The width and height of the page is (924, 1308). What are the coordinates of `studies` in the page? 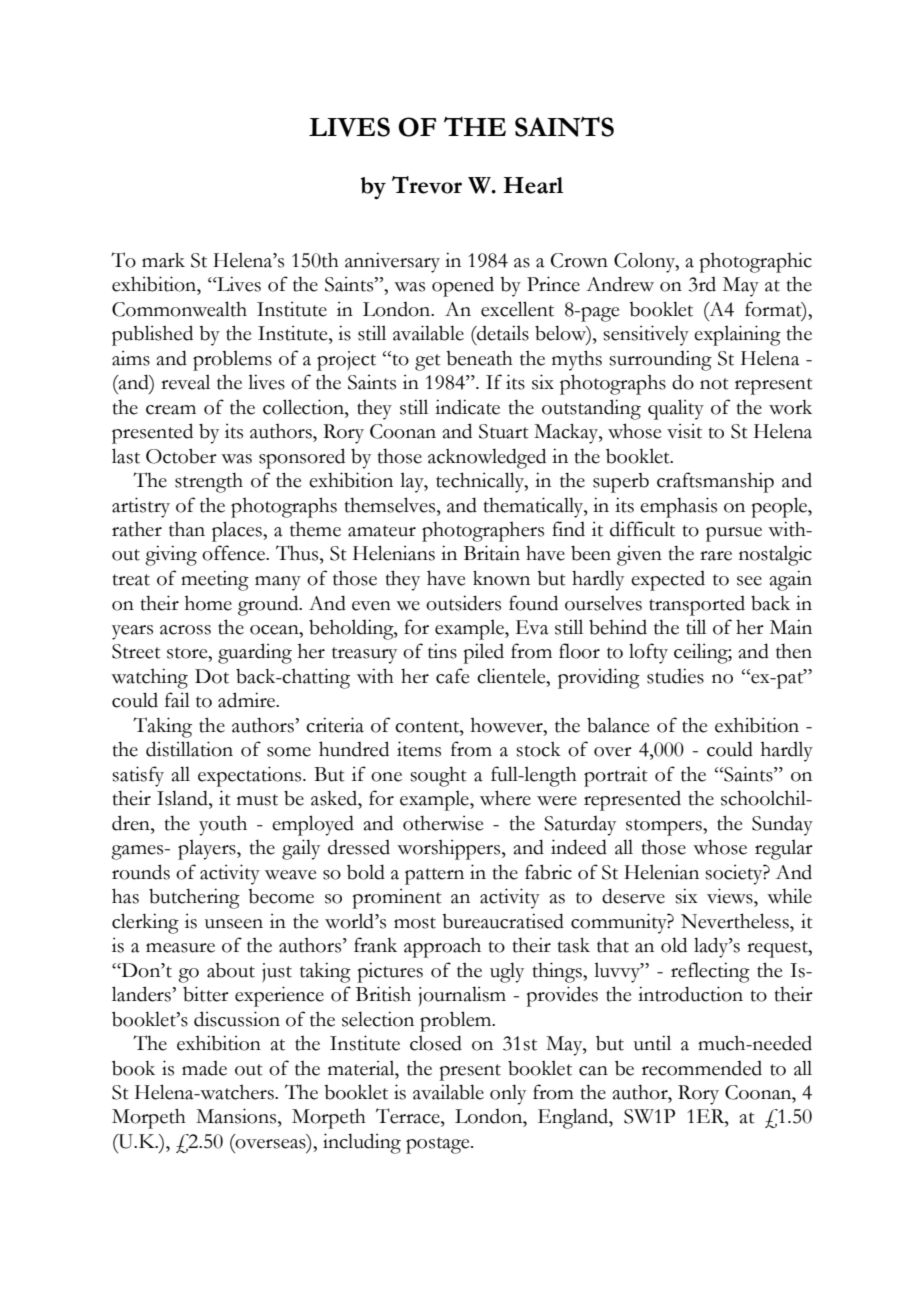 It's located at (675, 676).
